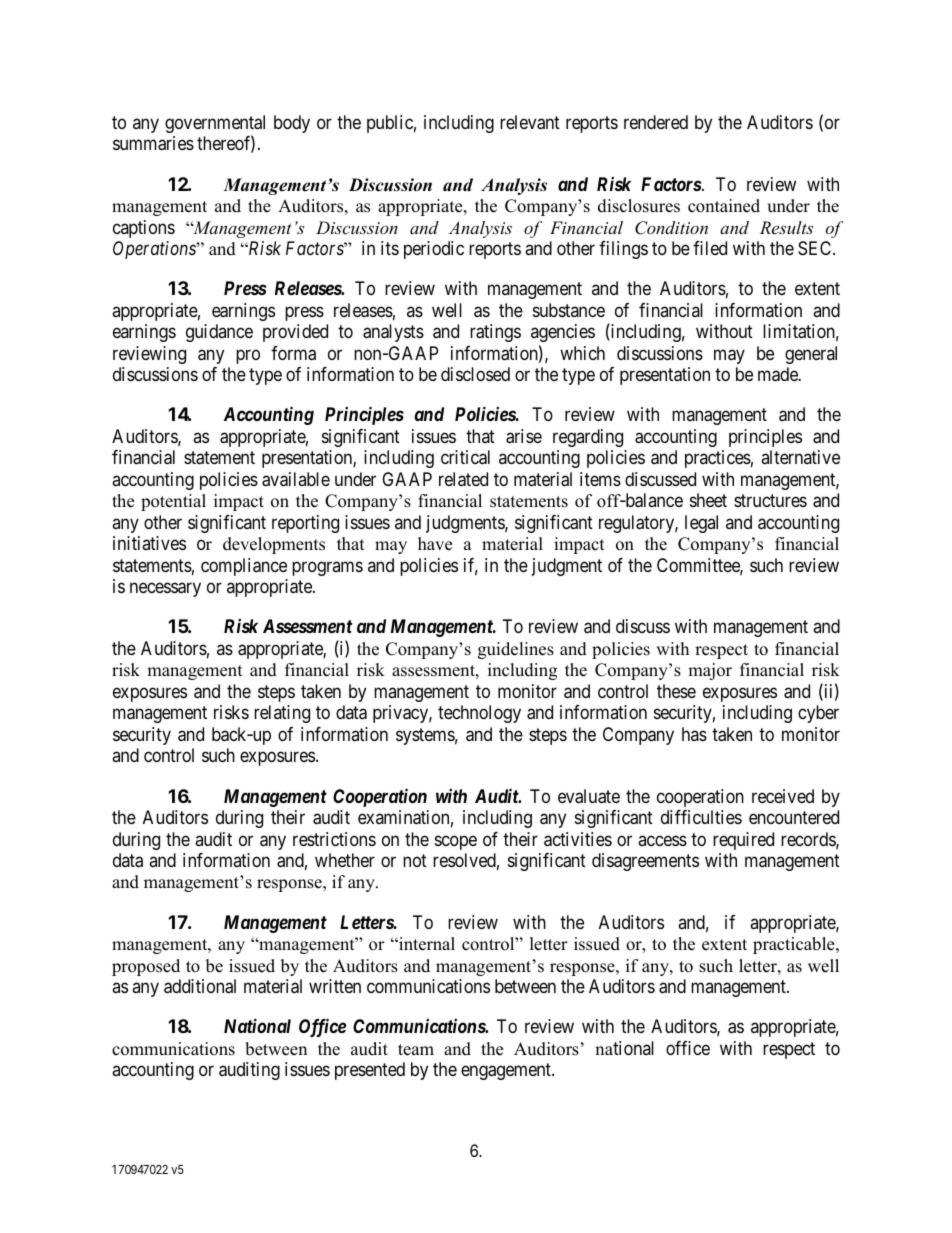 The image size is (952, 1233). I want to click on relating, so click(282, 714).
